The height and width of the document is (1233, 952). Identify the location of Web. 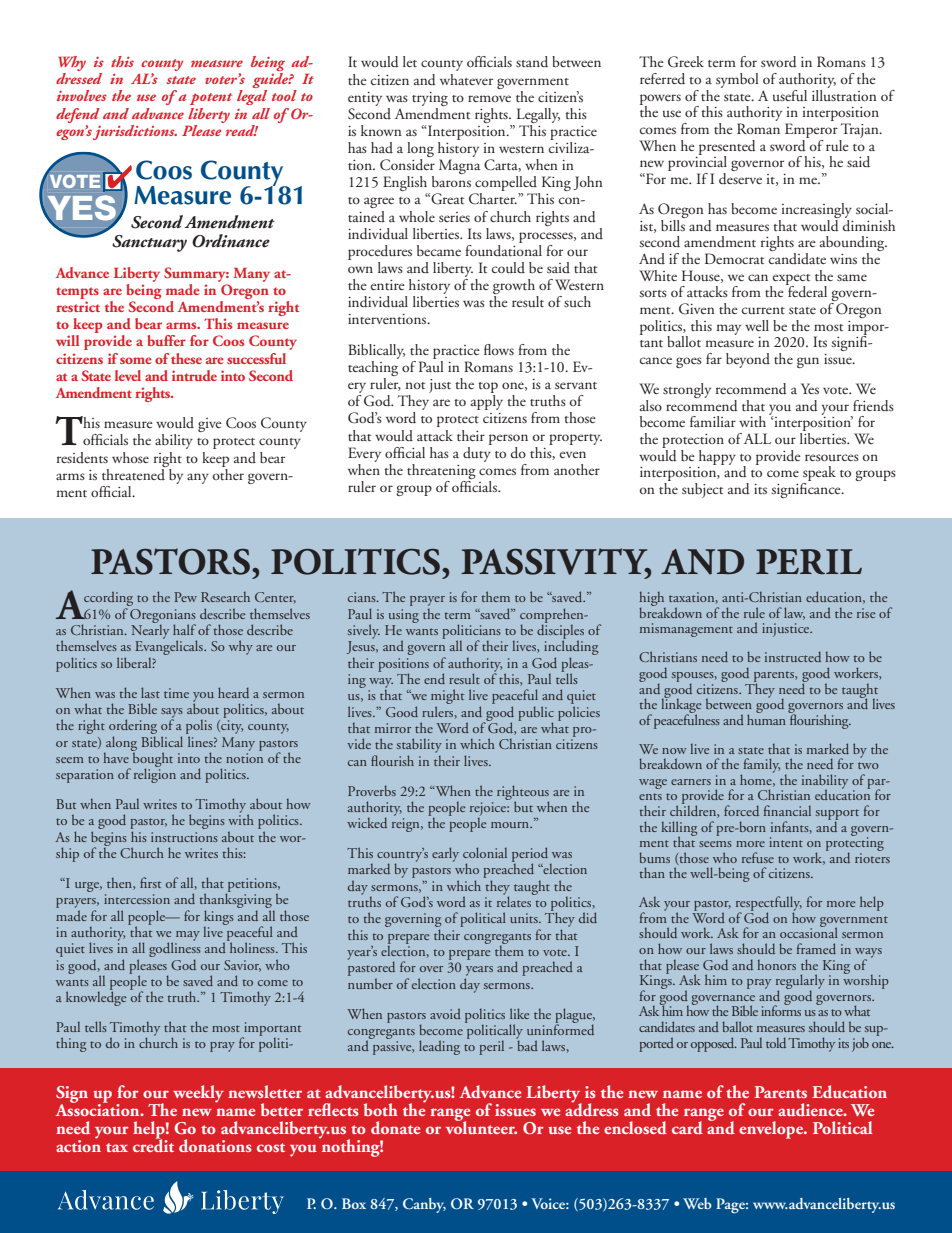
(697, 1203).
